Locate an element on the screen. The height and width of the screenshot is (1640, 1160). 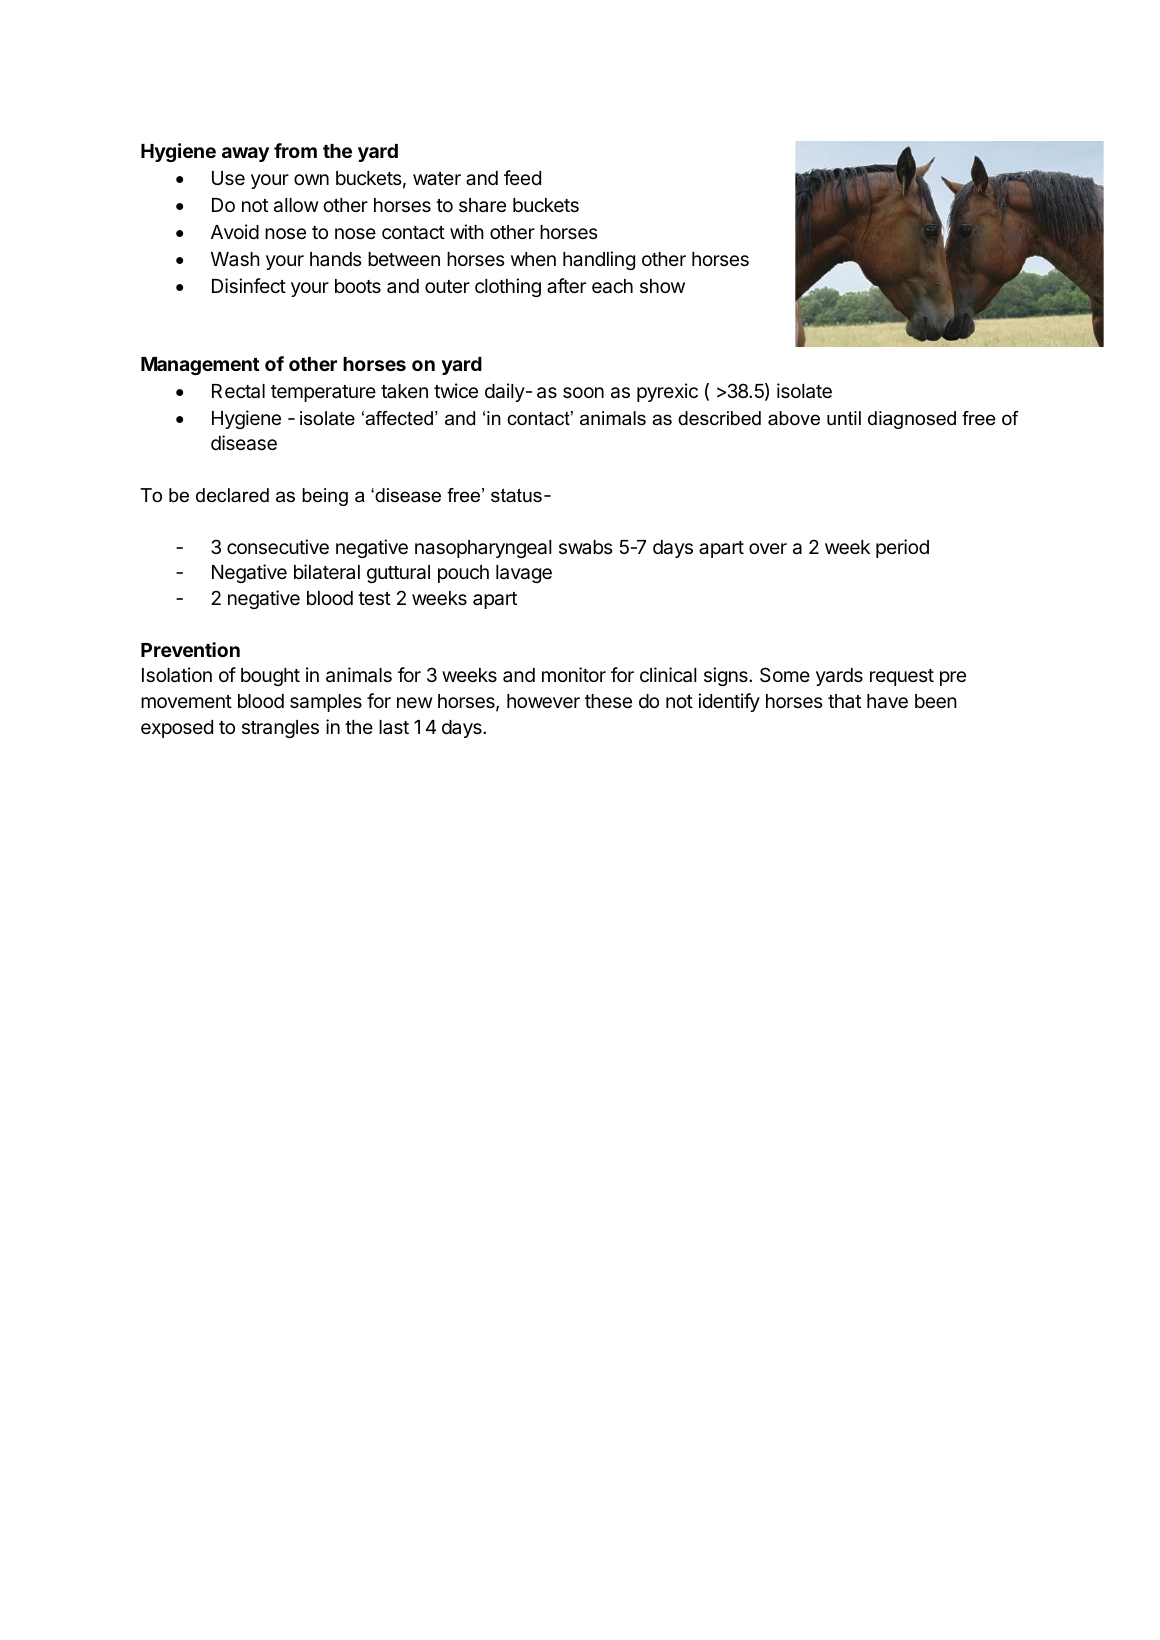
handling is located at coordinates (599, 260).
